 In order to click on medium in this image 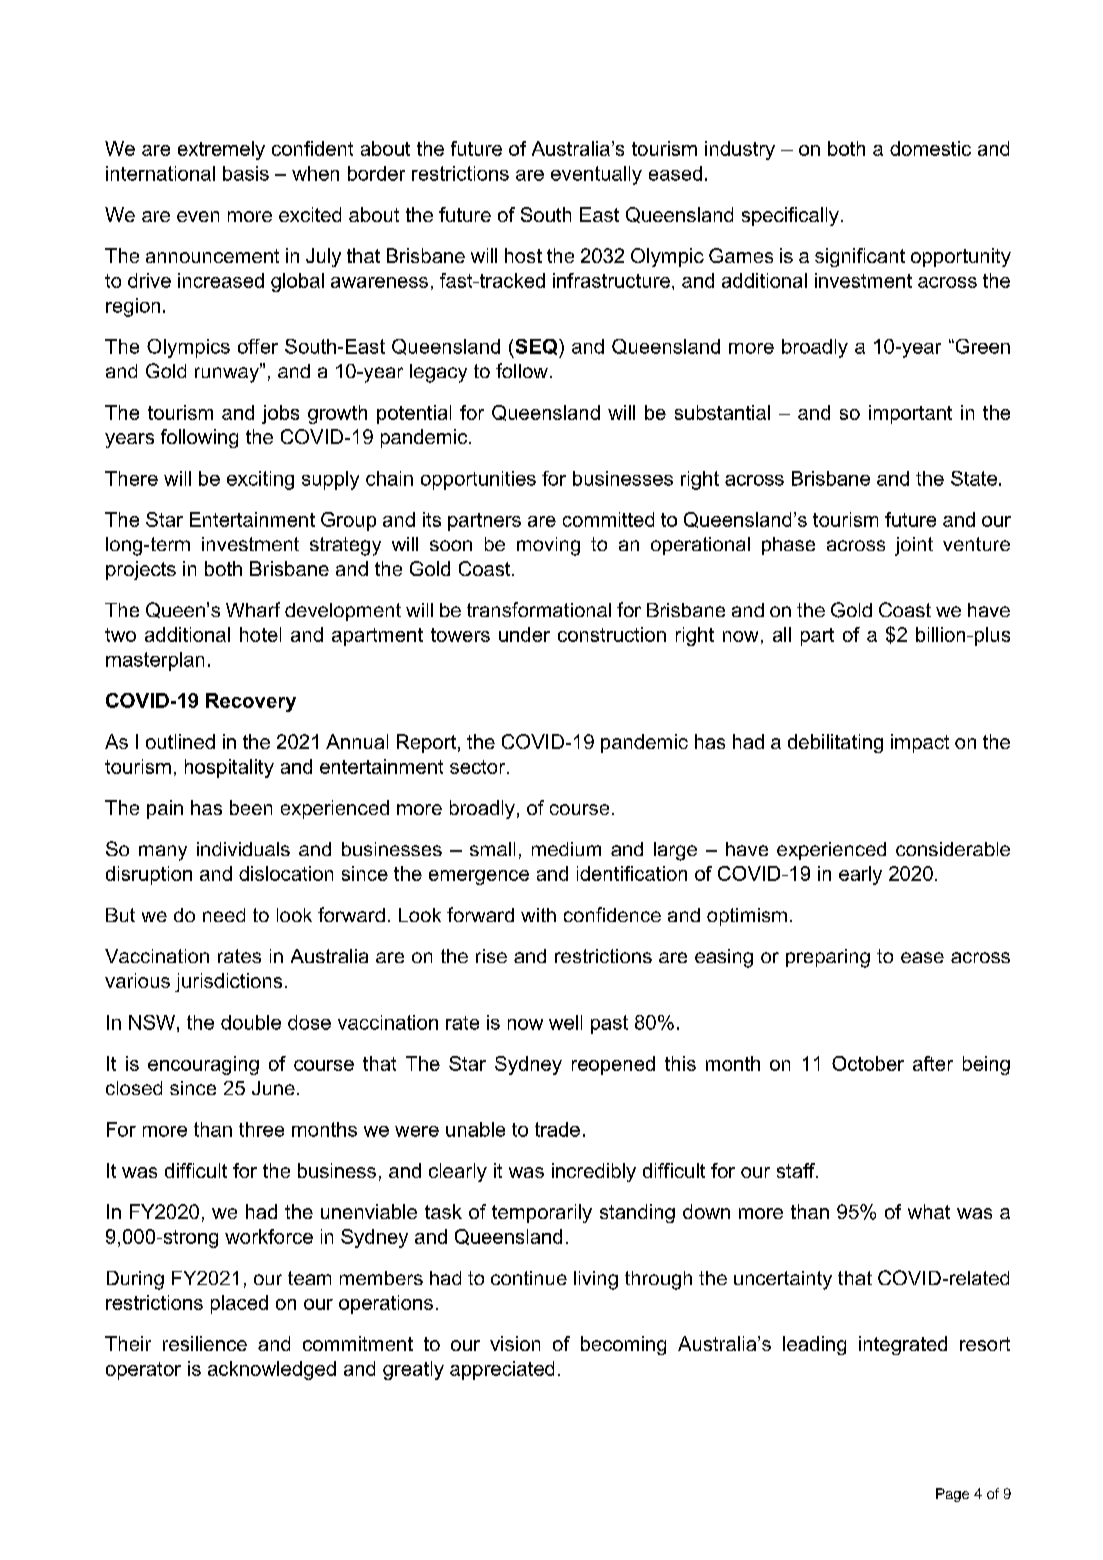, I will do `click(566, 849)`.
